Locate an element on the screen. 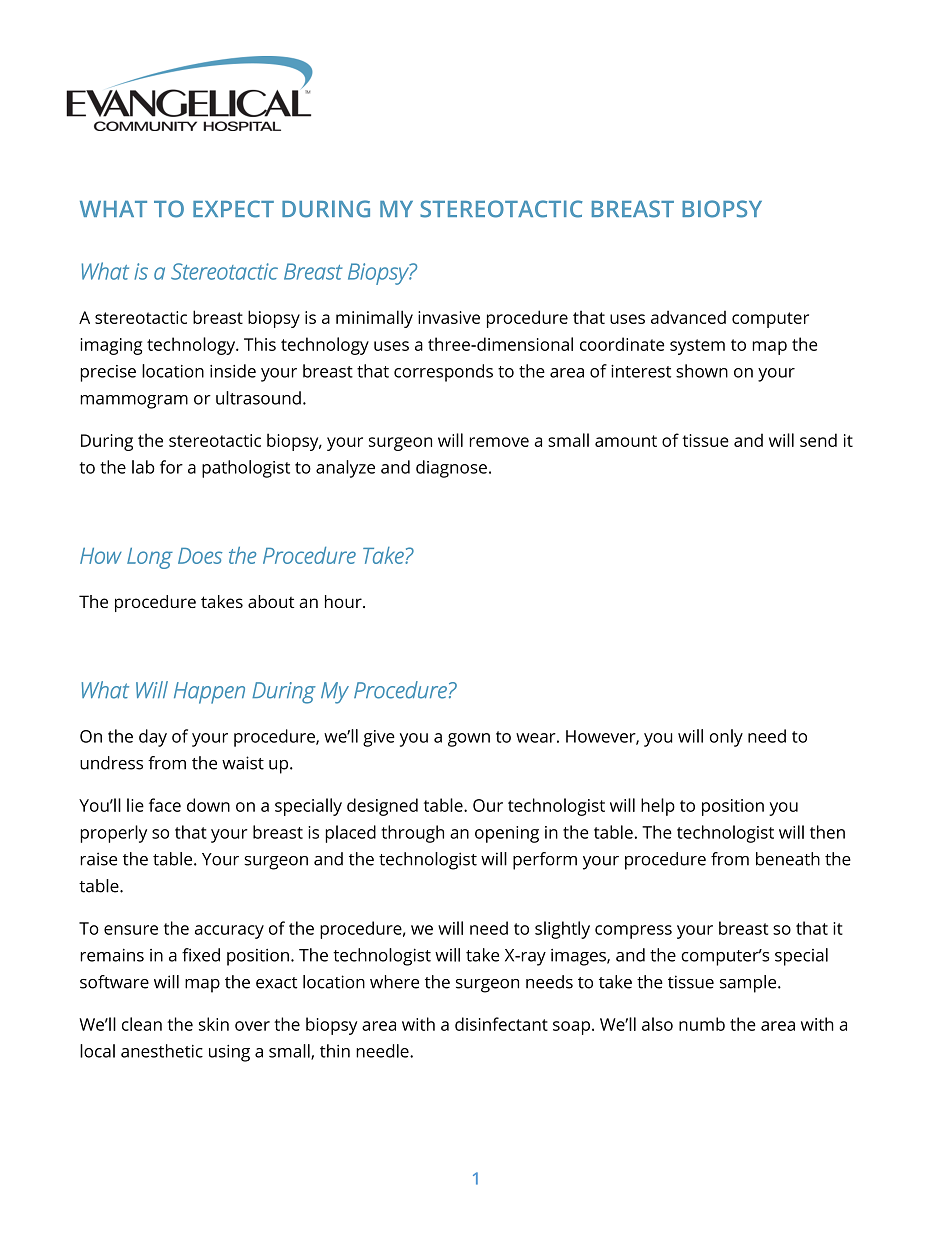 This screenshot has height=1233, width=952. lab is located at coordinates (143, 467).
